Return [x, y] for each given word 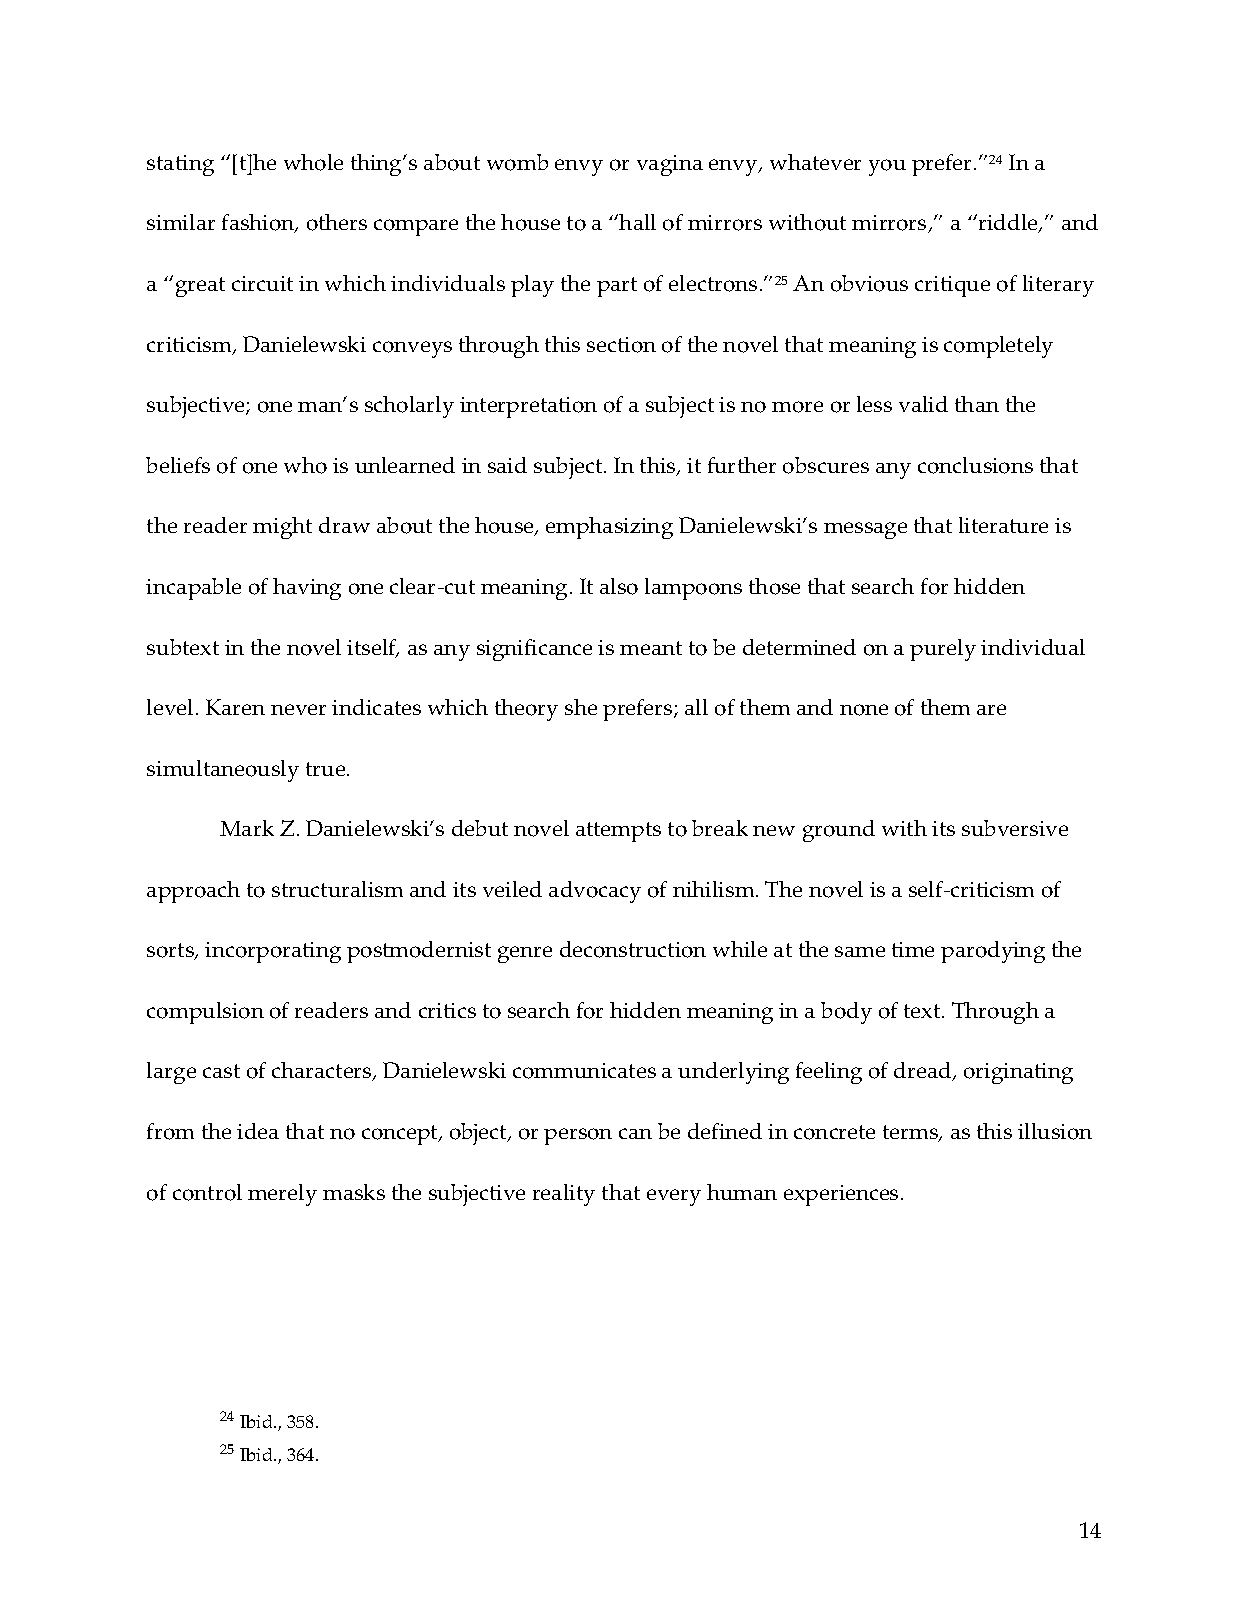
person [578, 1136]
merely [282, 1195]
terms [912, 1133]
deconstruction [633, 949]
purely [943, 650]
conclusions [975, 465]
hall [637, 222]
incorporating [273, 952]
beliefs [178, 465]
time [913, 949]
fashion [259, 223]
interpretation [528, 407]
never [298, 709]
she [581, 707]
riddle [1009, 223]
